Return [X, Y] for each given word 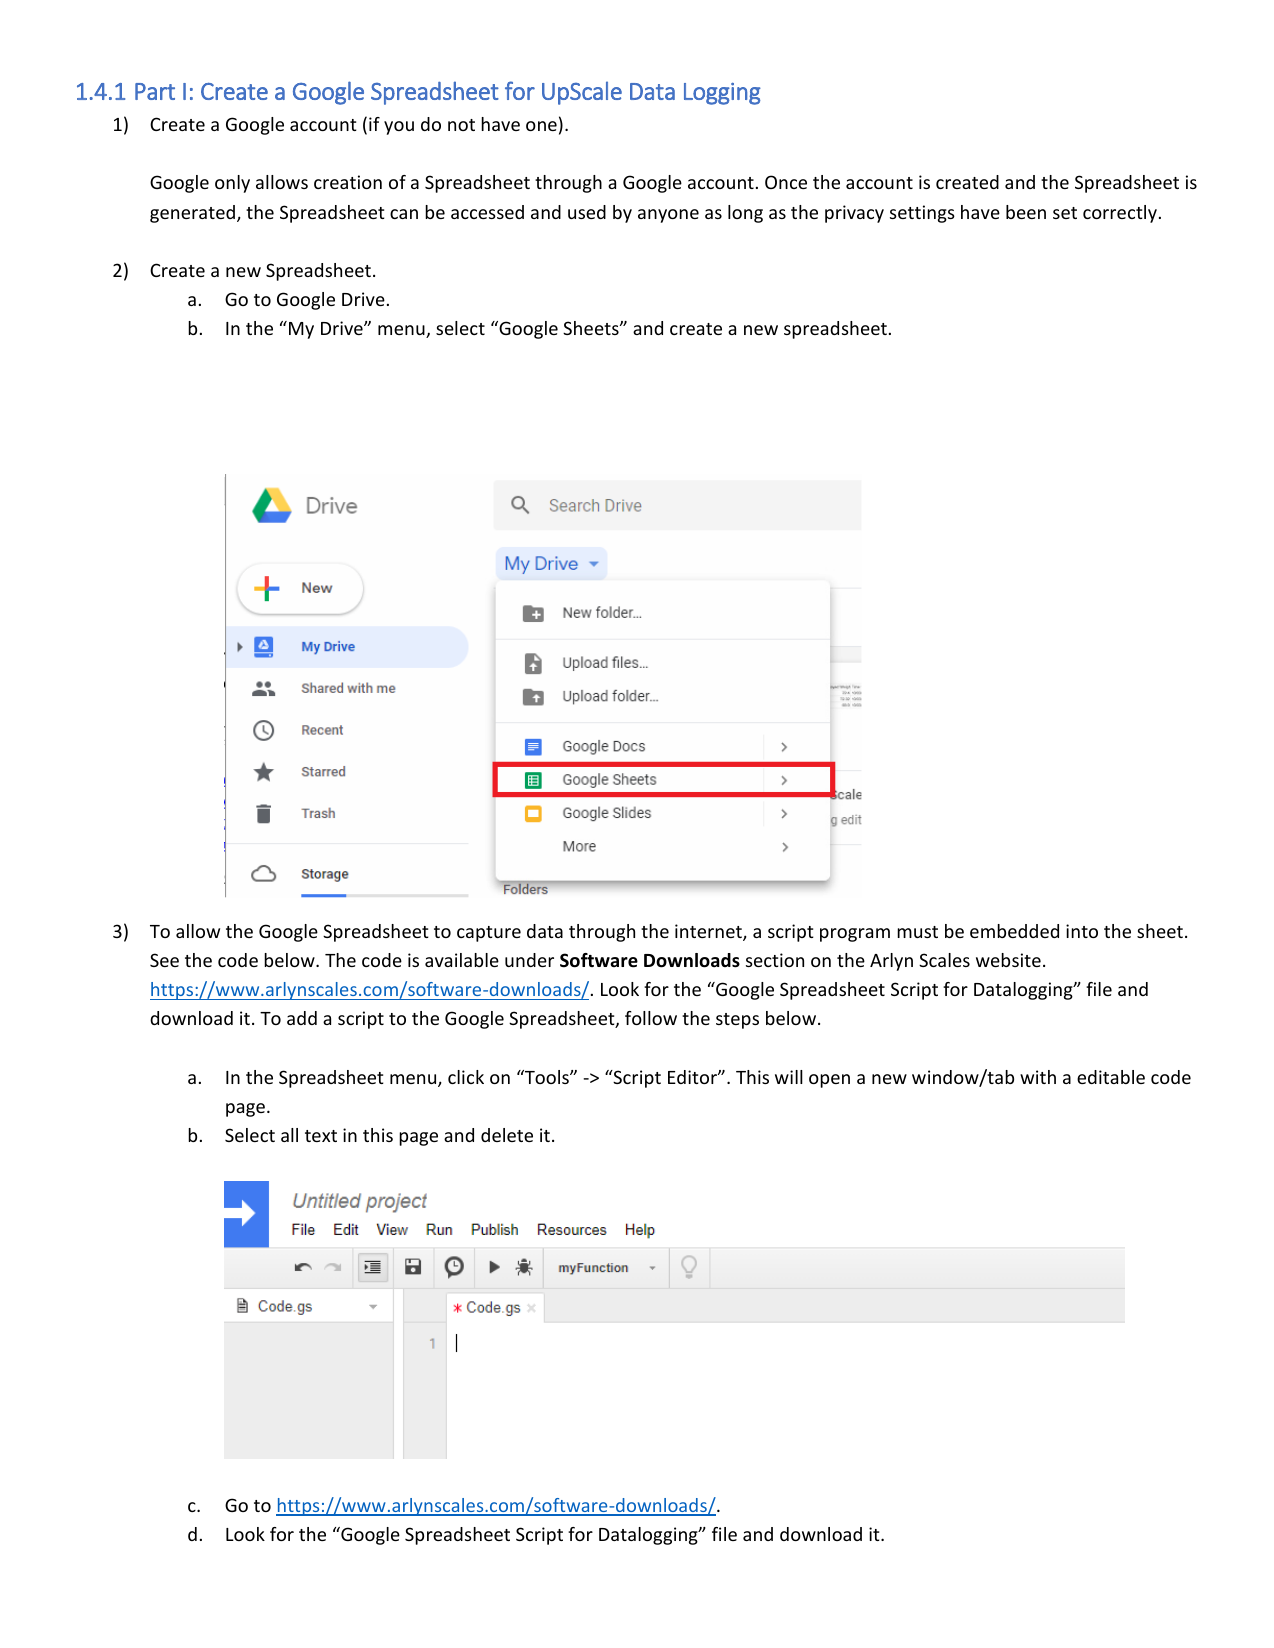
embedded [1014, 931]
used [587, 212]
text [321, 1136]
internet [709, 932]
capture [489, 934]
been [1026, 212]
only [232, 184]
